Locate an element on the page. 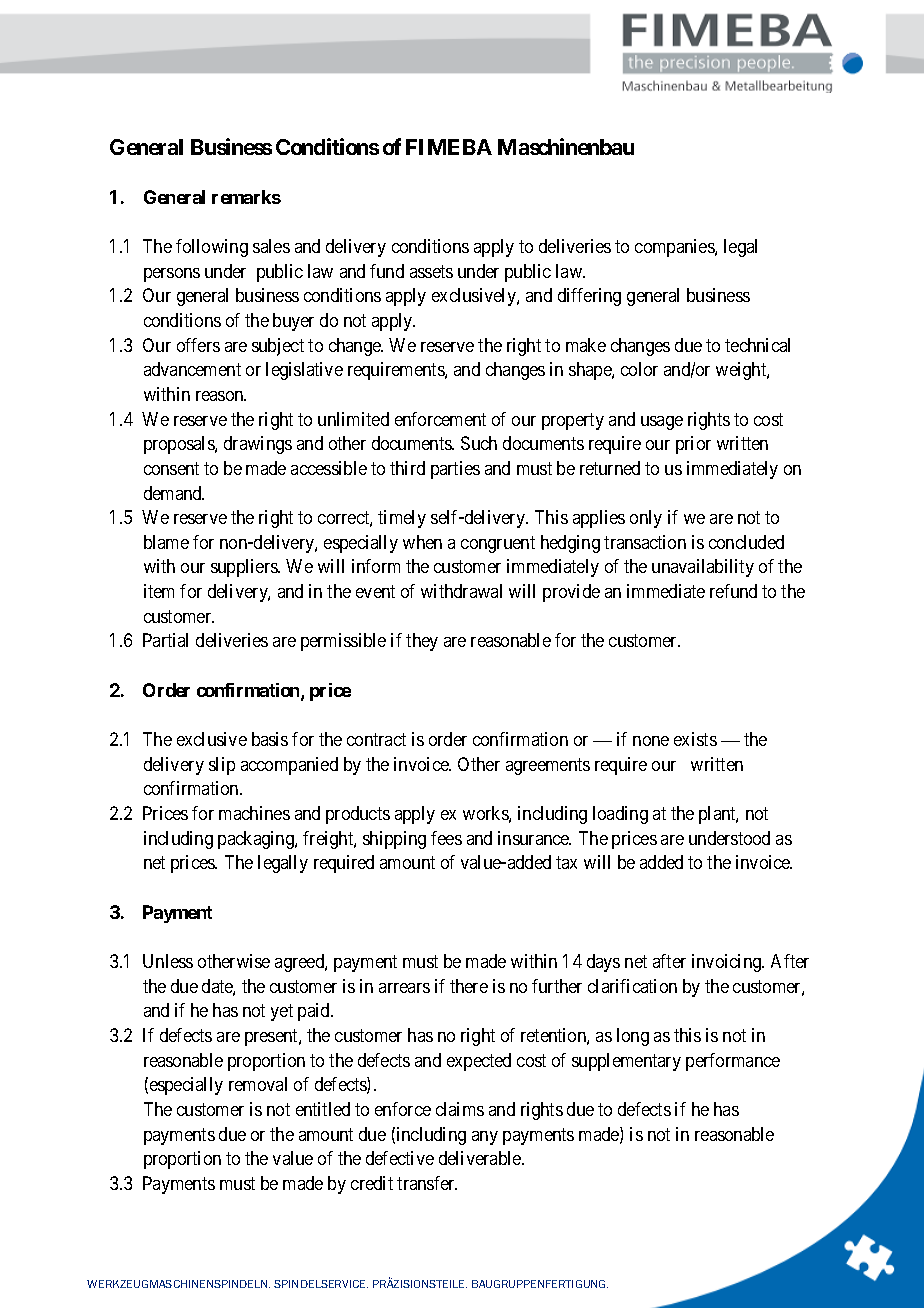 This document has width=924, height=1308. parties is located at coordinates (455, 470).
